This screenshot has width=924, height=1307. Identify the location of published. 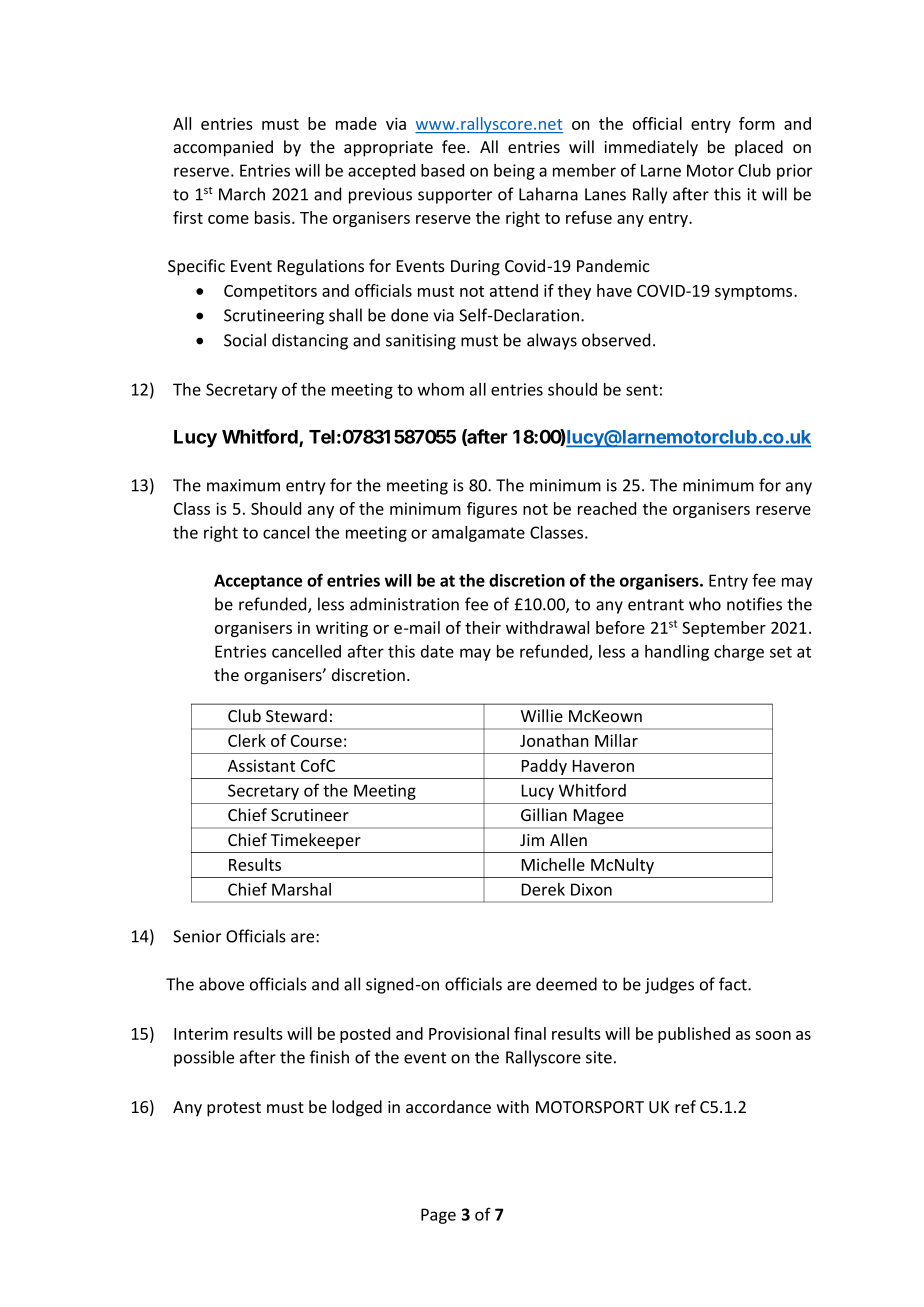
(694, 1035).
